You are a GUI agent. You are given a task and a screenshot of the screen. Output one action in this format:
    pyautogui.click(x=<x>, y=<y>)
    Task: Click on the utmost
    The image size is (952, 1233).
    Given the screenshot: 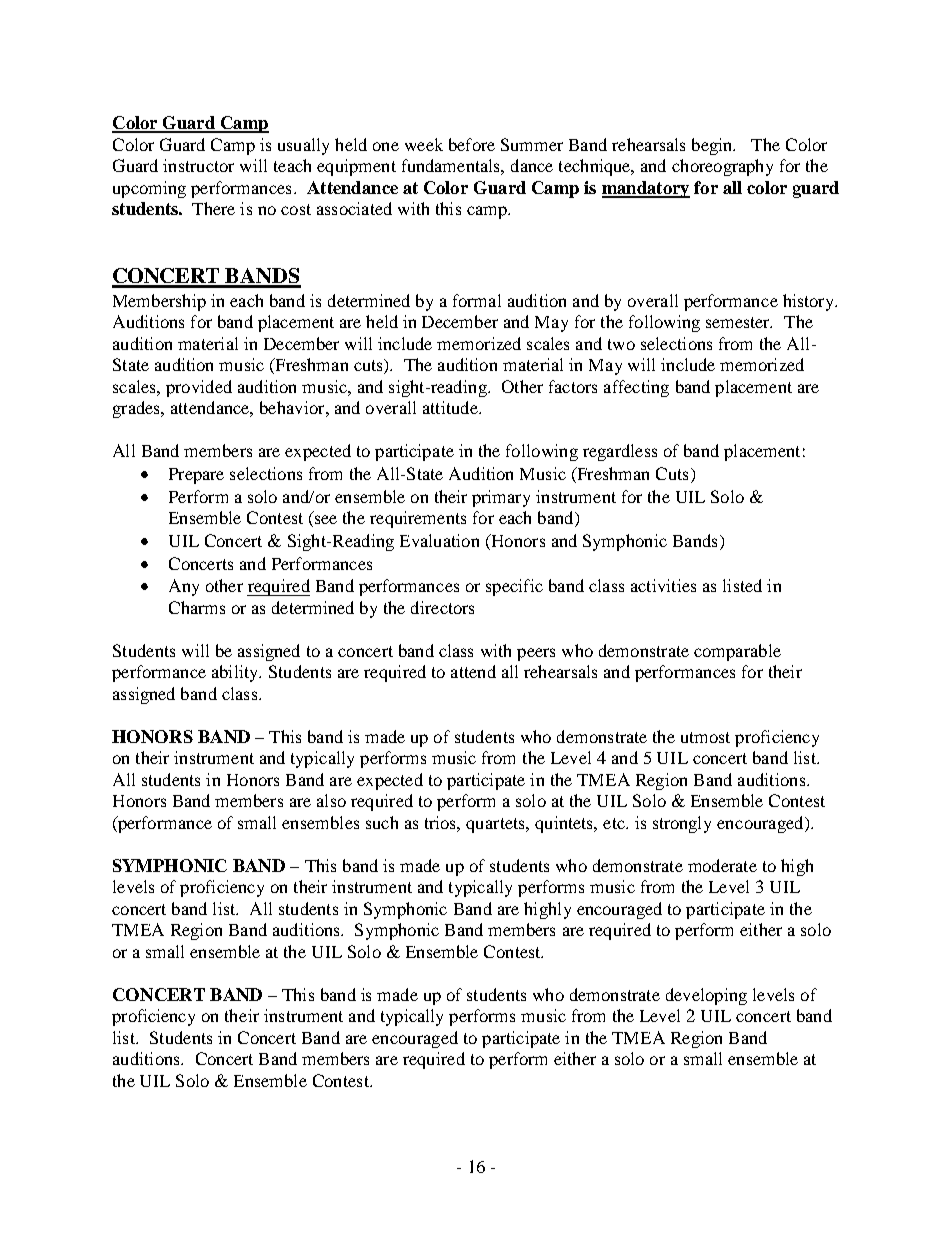 What is the action you would take?
    pyautogui.click(x=705, y=737)
